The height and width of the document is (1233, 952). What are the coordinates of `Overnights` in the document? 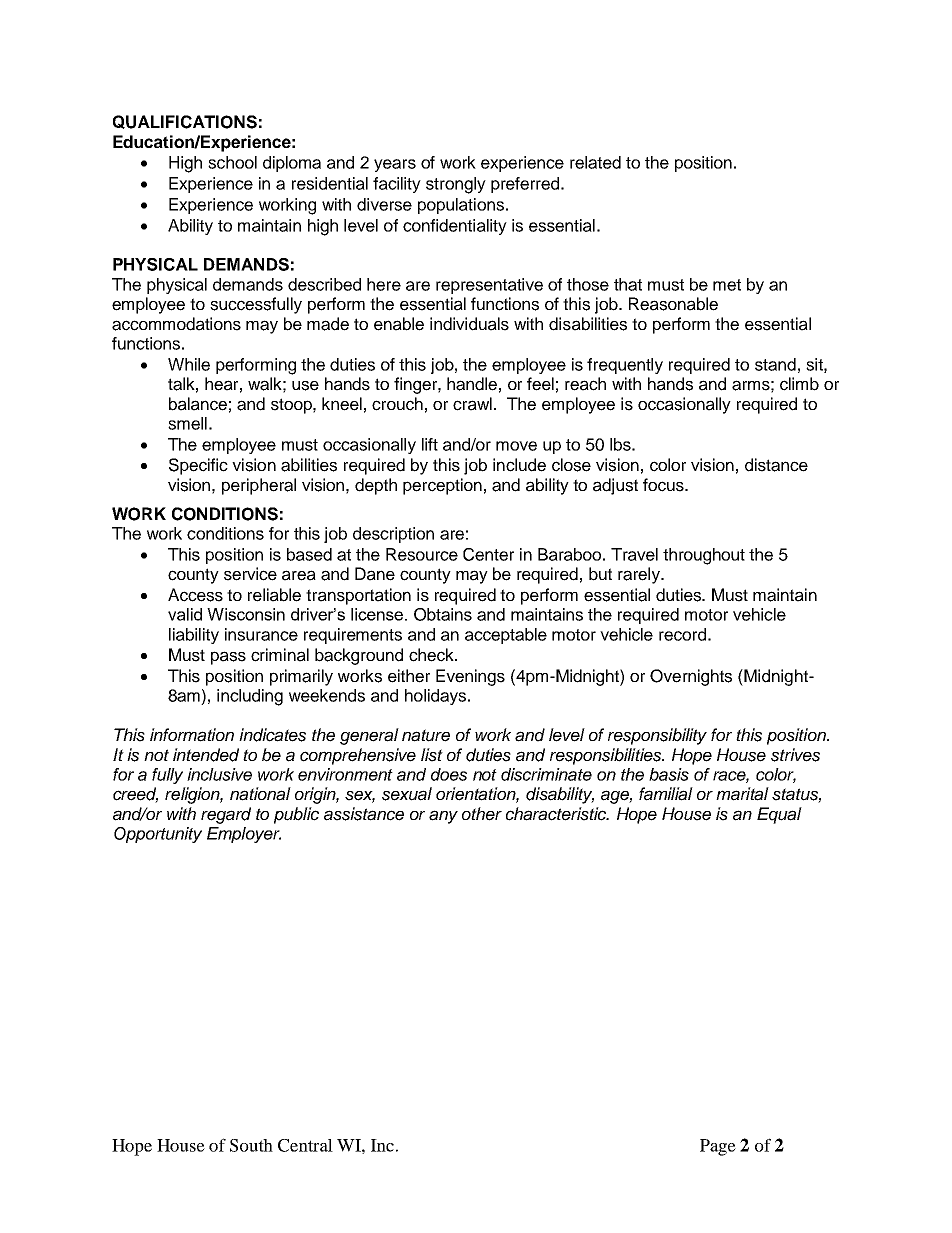 It's located at (691, 677).
